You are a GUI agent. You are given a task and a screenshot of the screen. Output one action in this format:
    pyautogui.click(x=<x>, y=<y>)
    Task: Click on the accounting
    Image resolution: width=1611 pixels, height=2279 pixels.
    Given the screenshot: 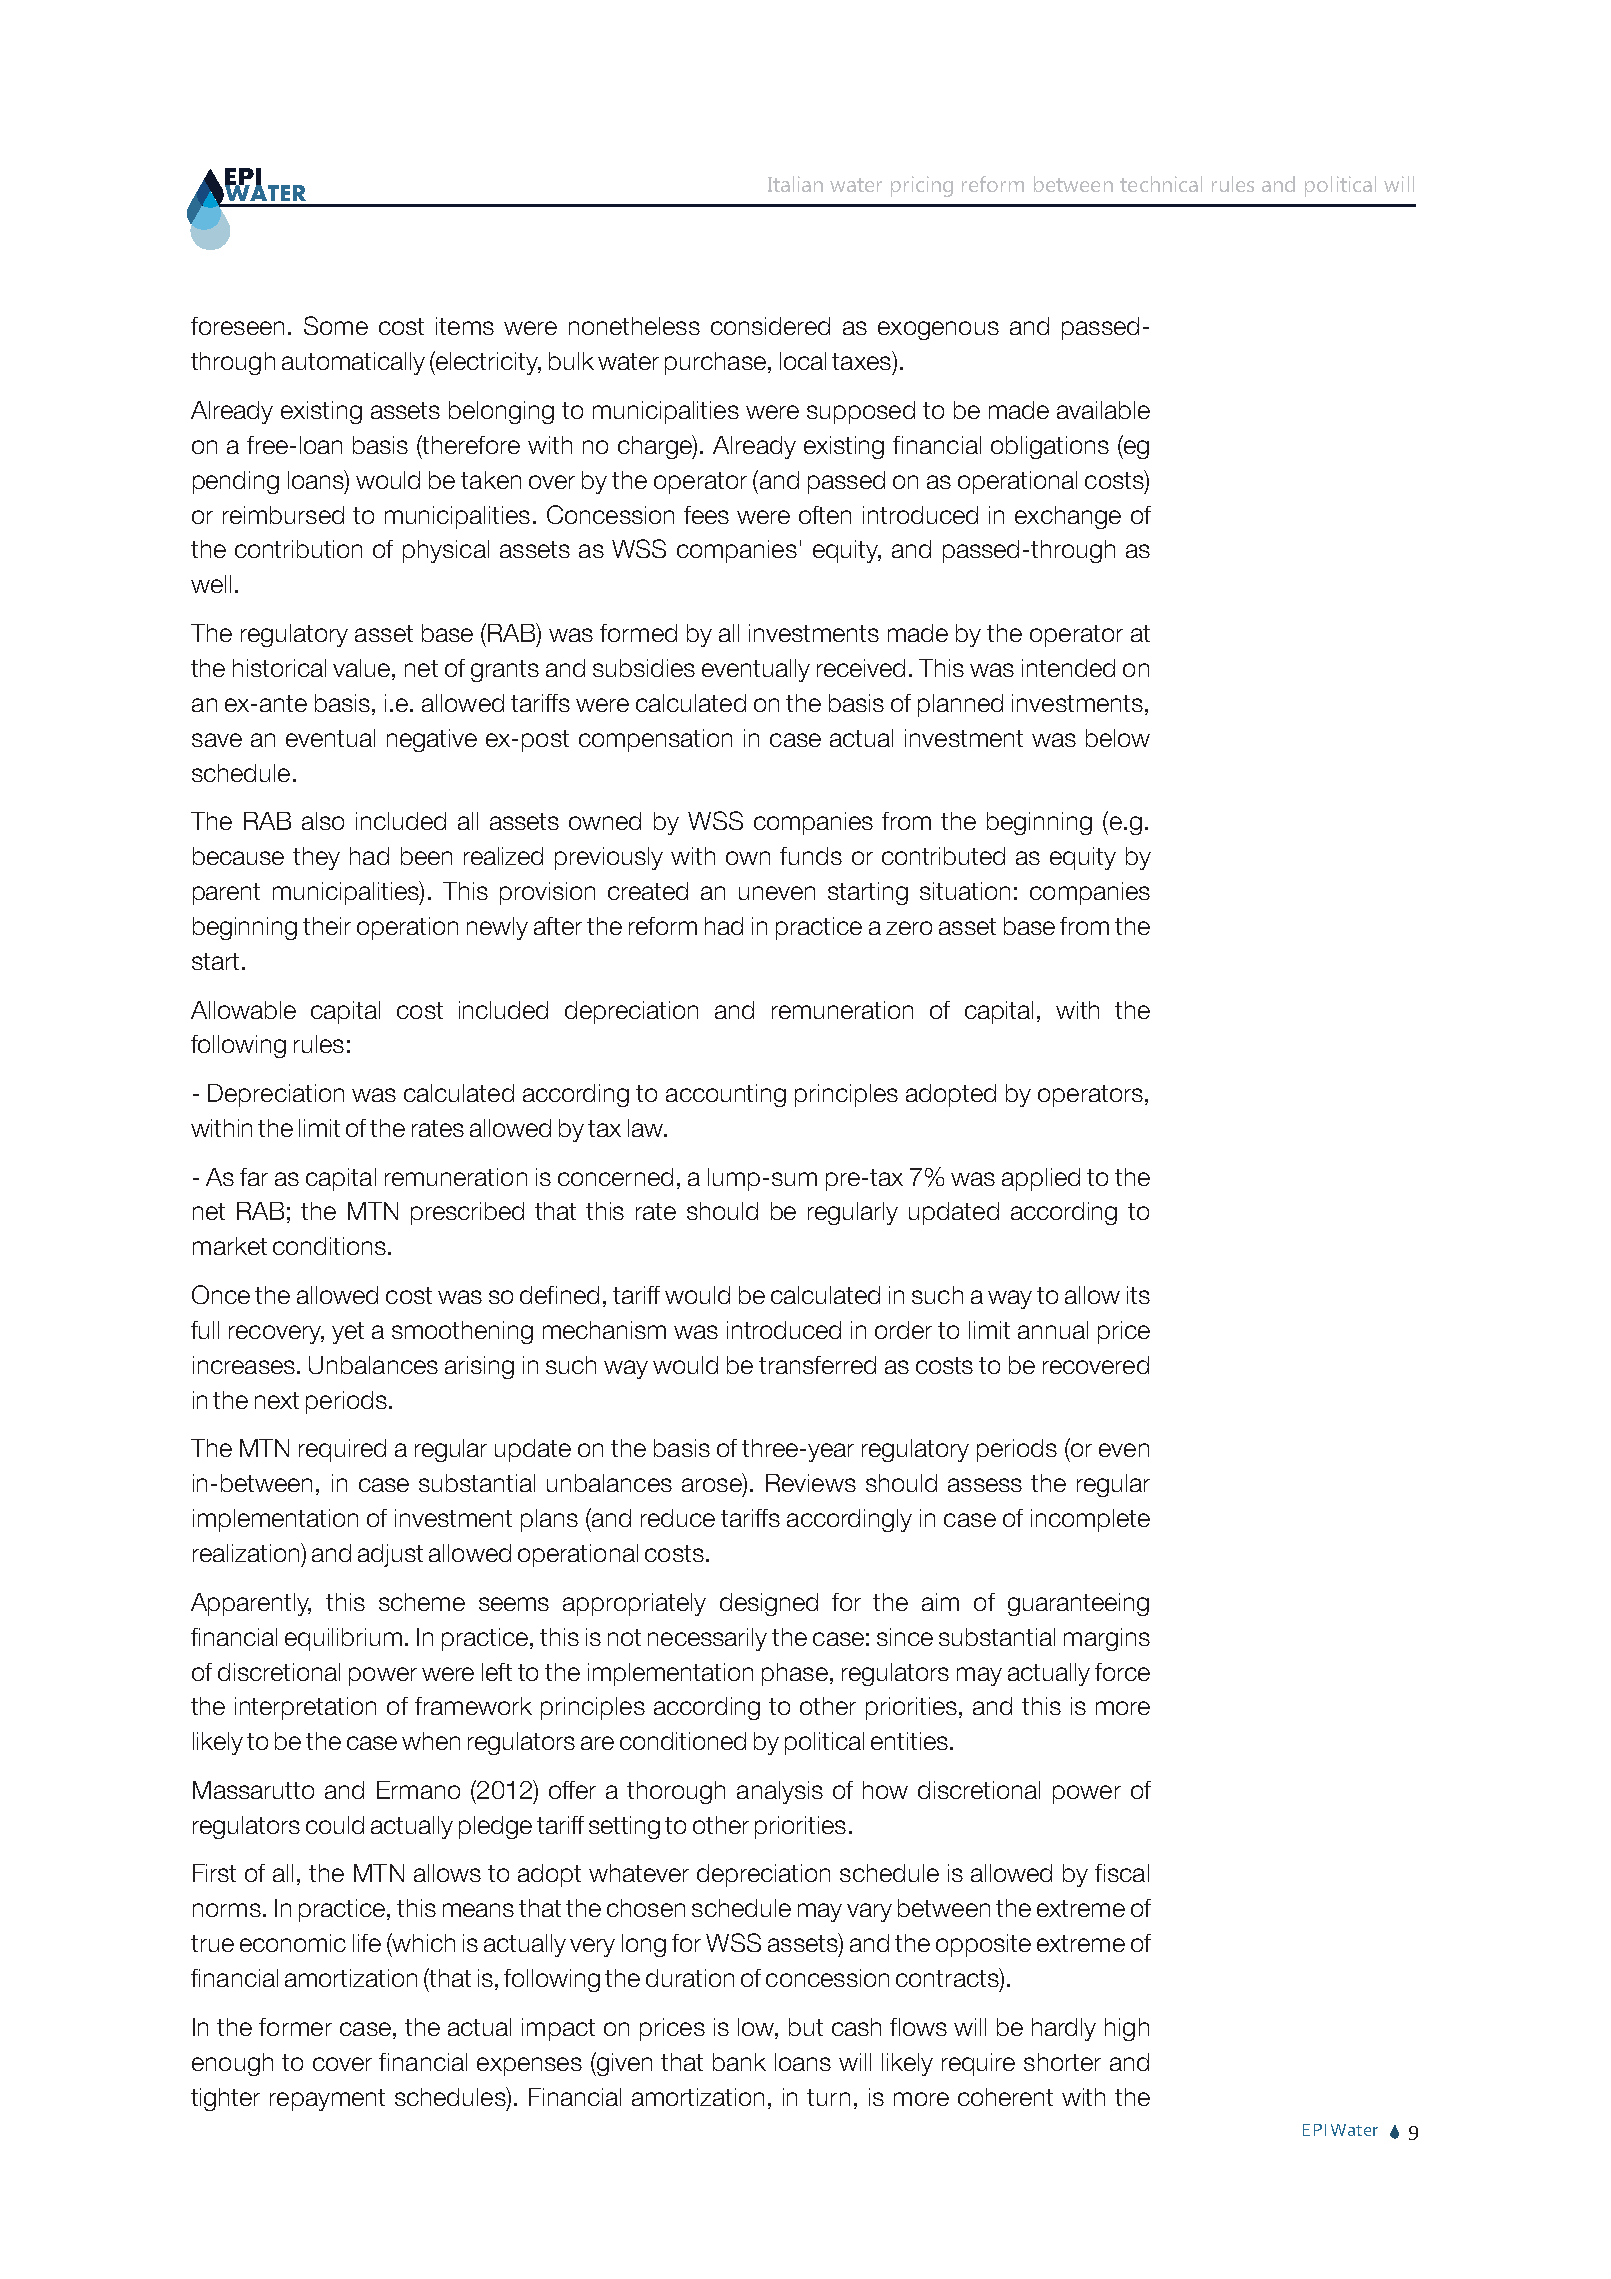 What is the action you would take?
    pyautogui.click(x=726, y=1095)
